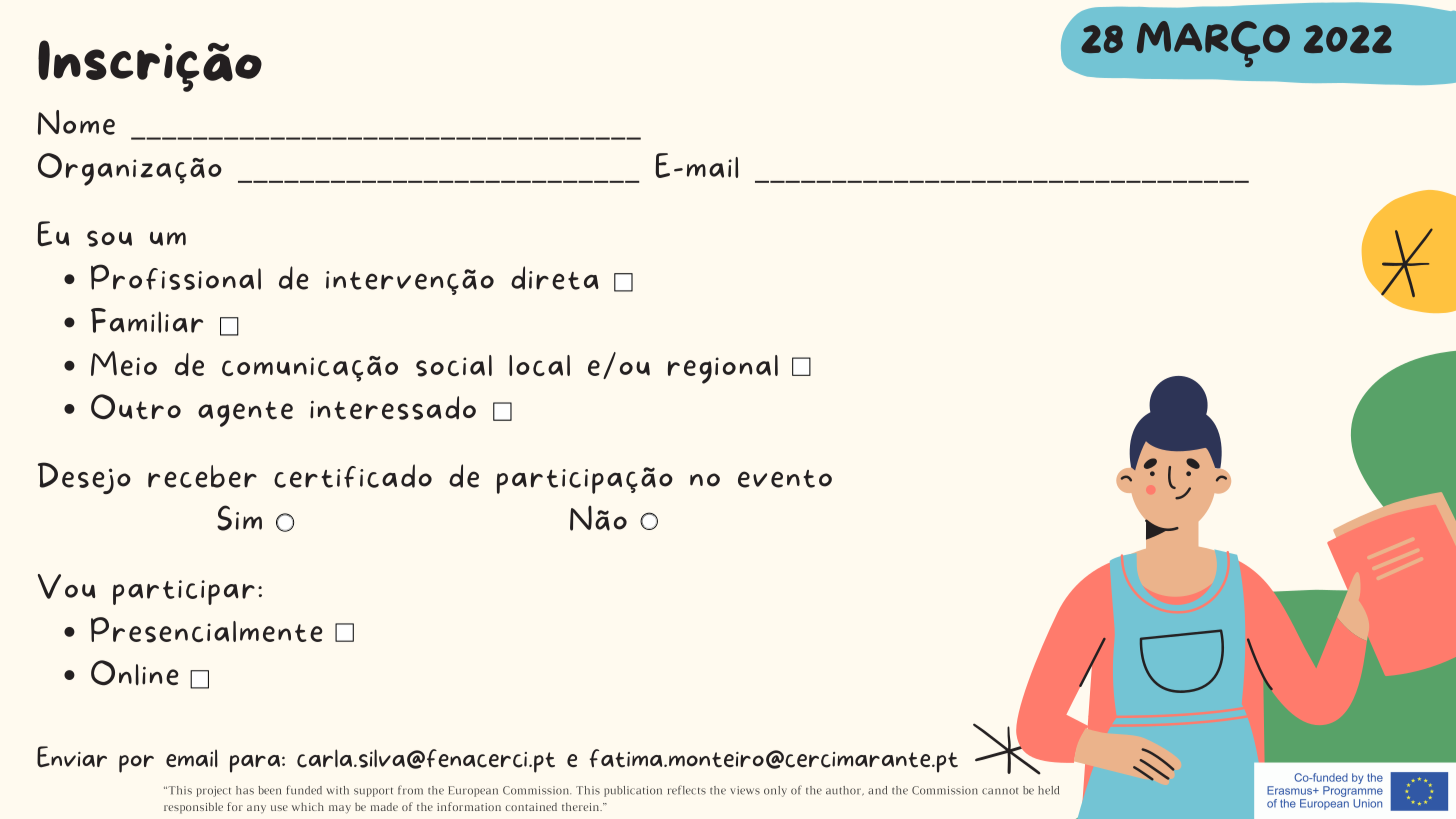 This screenshot has height=819, width=1456. I want to click on Nome, so click(76, 122).
